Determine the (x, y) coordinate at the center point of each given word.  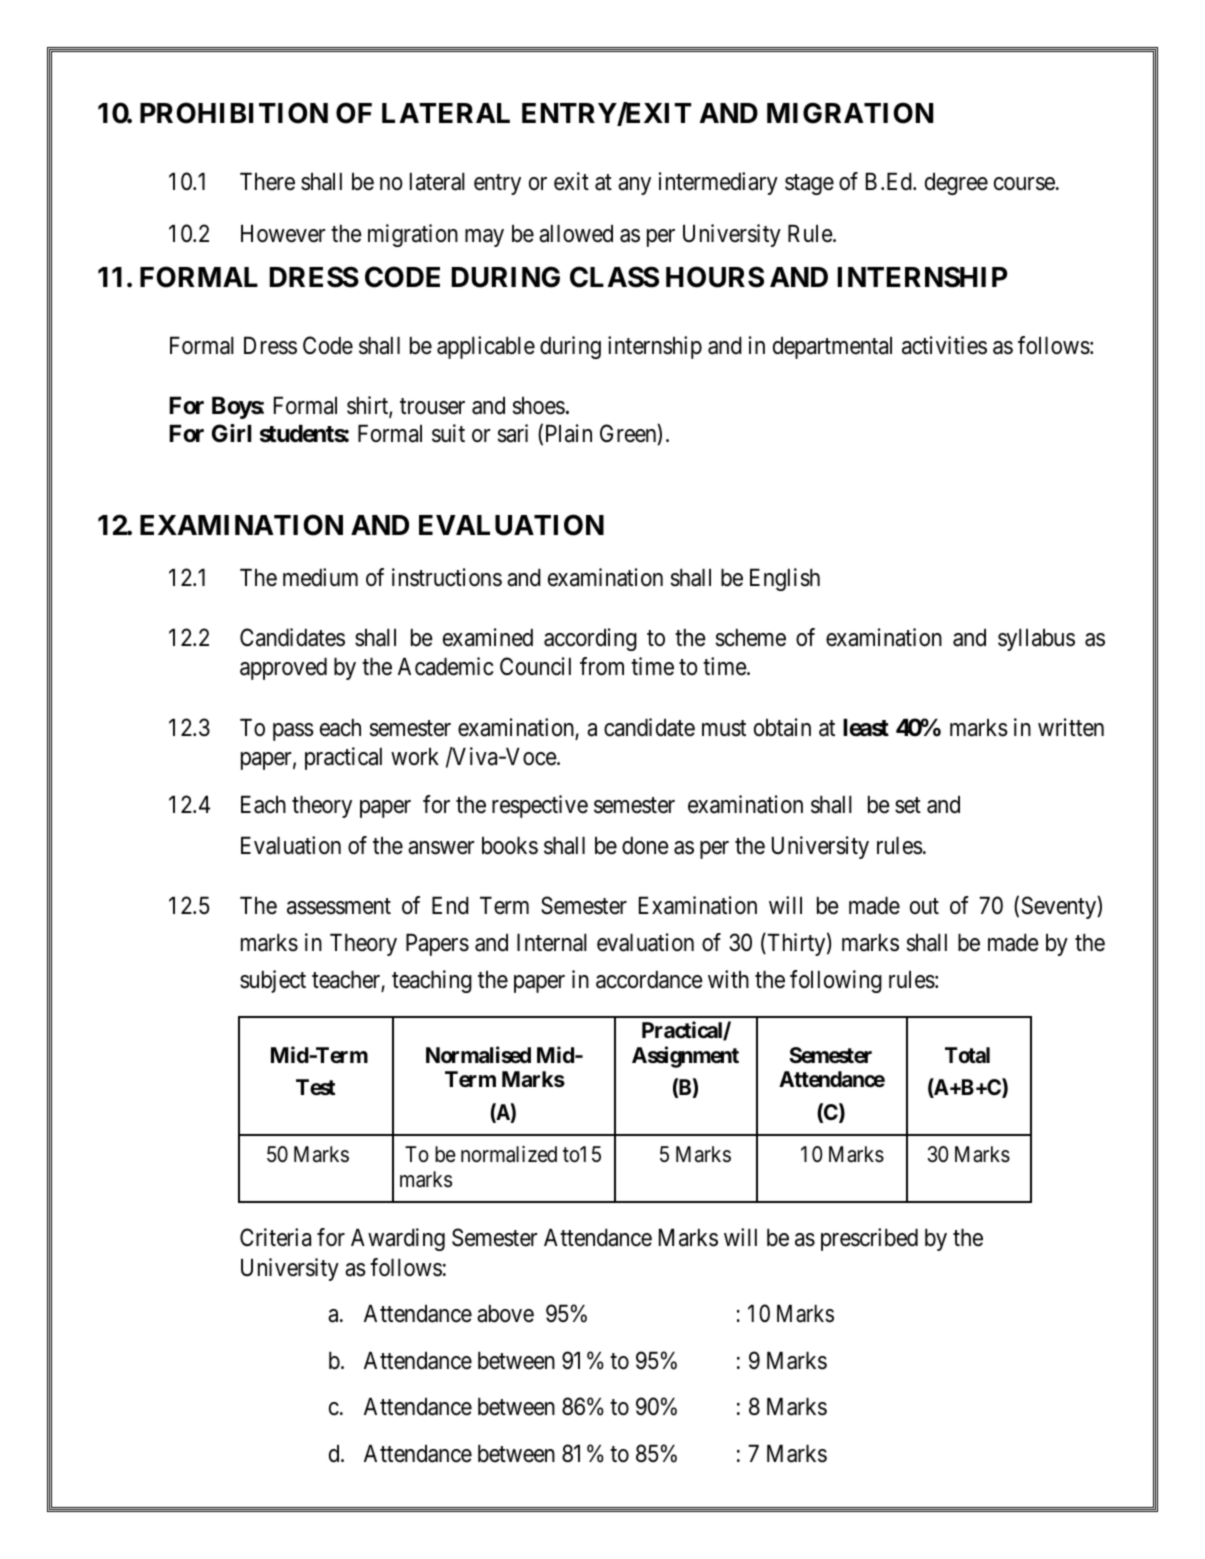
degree (956, 184)
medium (320, 577)
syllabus (1036, 640)
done (645, 846)
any (634, 186)
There (267, 182)
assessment (339, 907)
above (505, 1314)
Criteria (275, 1237)
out (924, 906)
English (785, 579)
